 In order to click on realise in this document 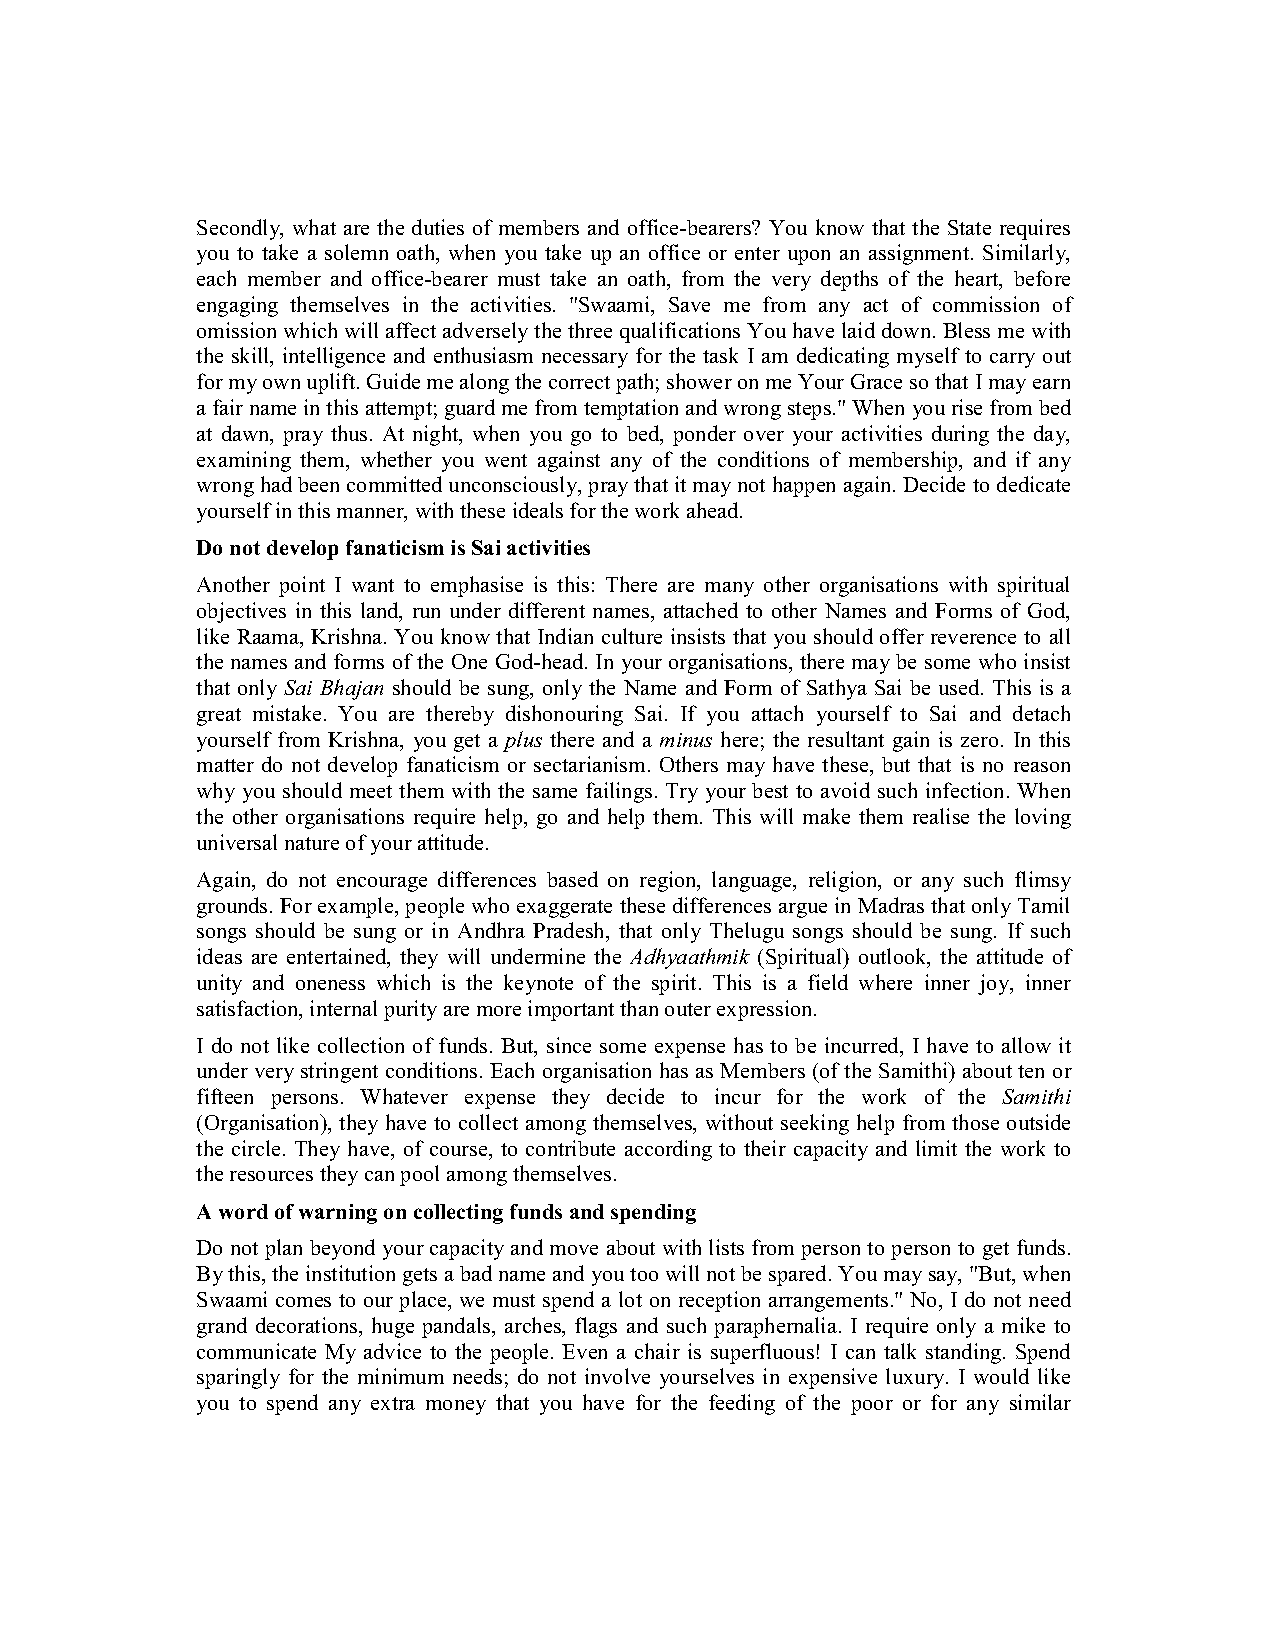, I will do `click(941, 816)`.
